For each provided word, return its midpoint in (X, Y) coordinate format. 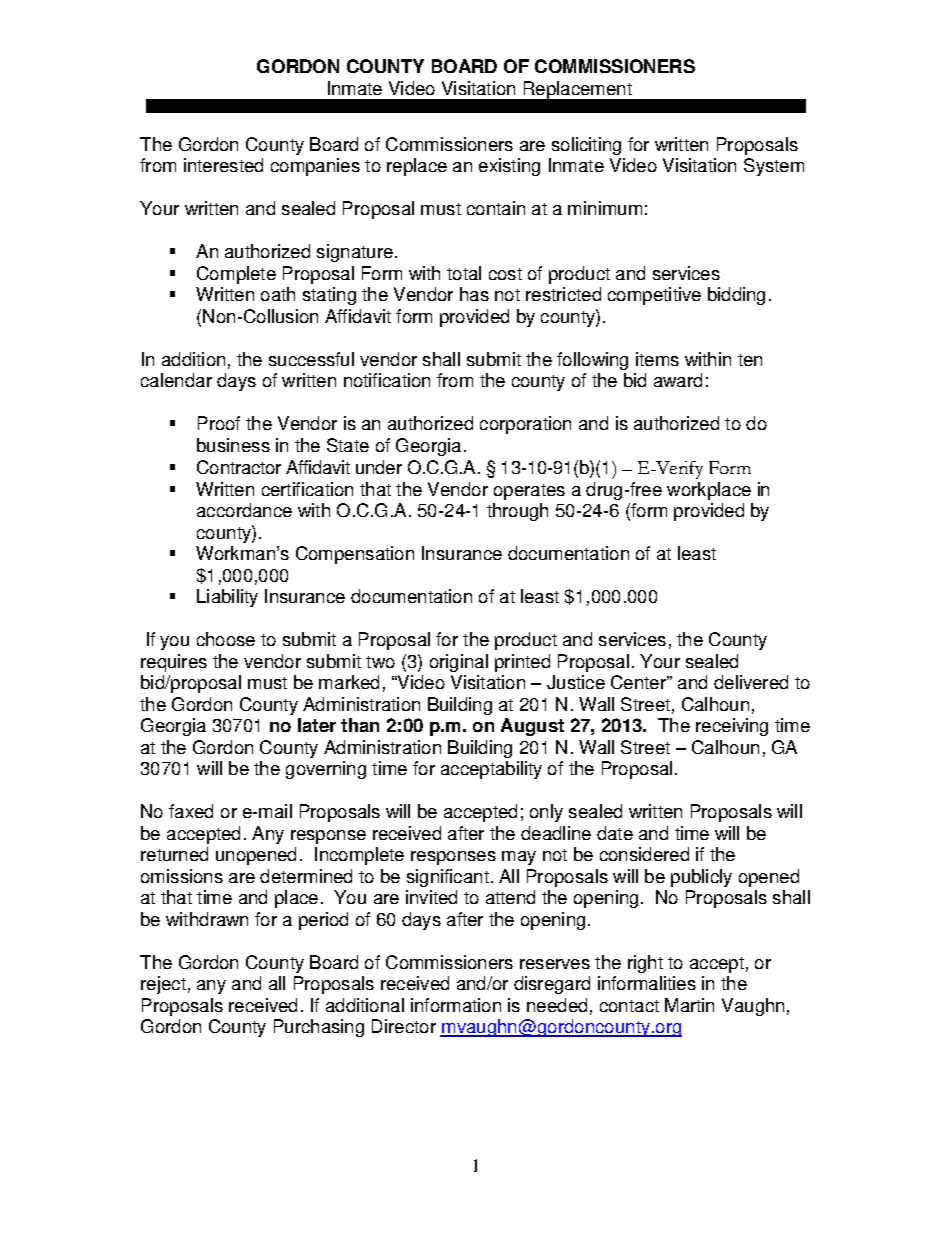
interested (223, 165)
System (774, 167)
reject (163, 985)
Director (404, 1026)
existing (509, 167)
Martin (689, 1005)
